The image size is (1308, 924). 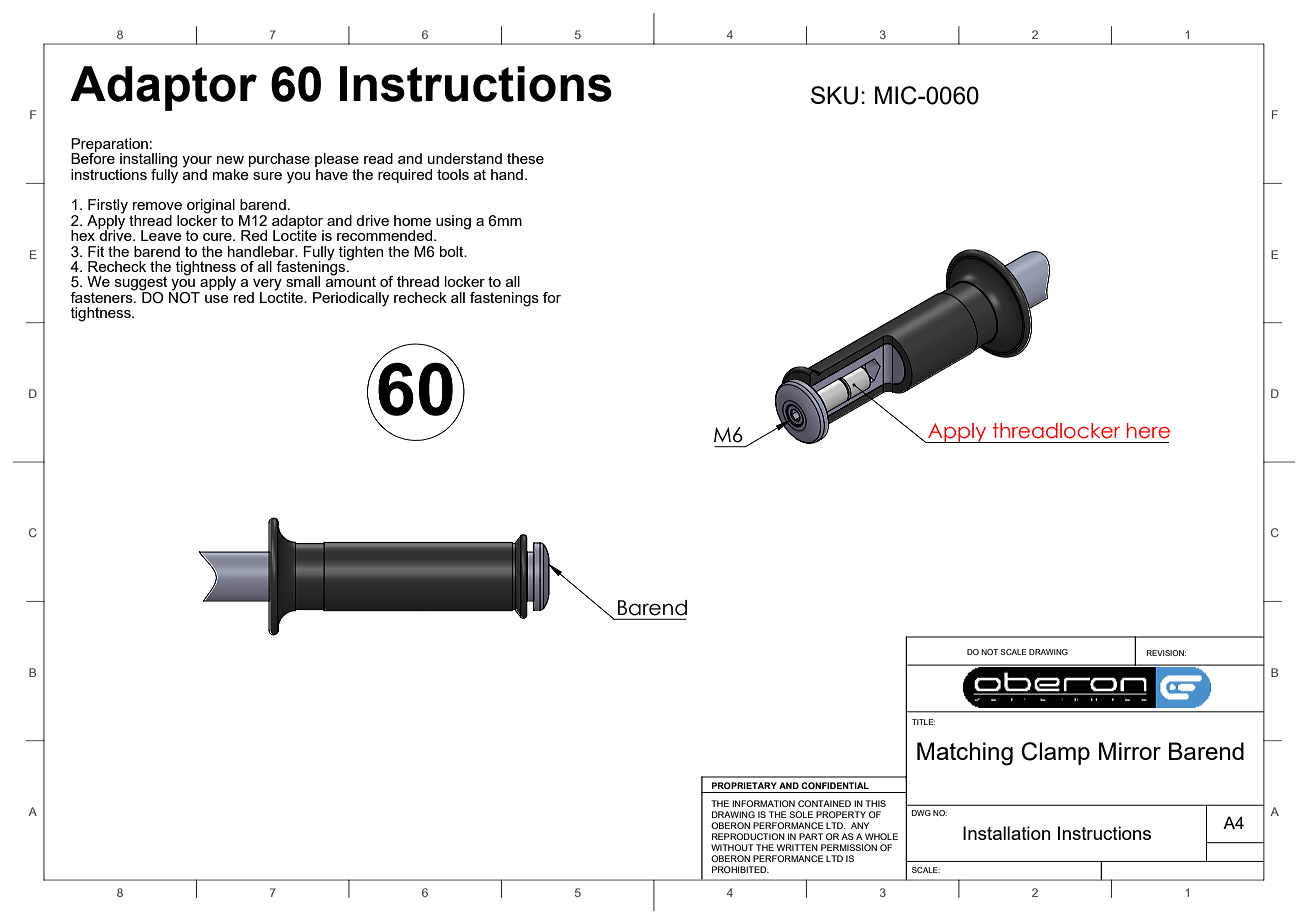 What do you see at coordinates (834, 95) in the screenshot?
I see `SKU` at bounding box center [834, 95].
